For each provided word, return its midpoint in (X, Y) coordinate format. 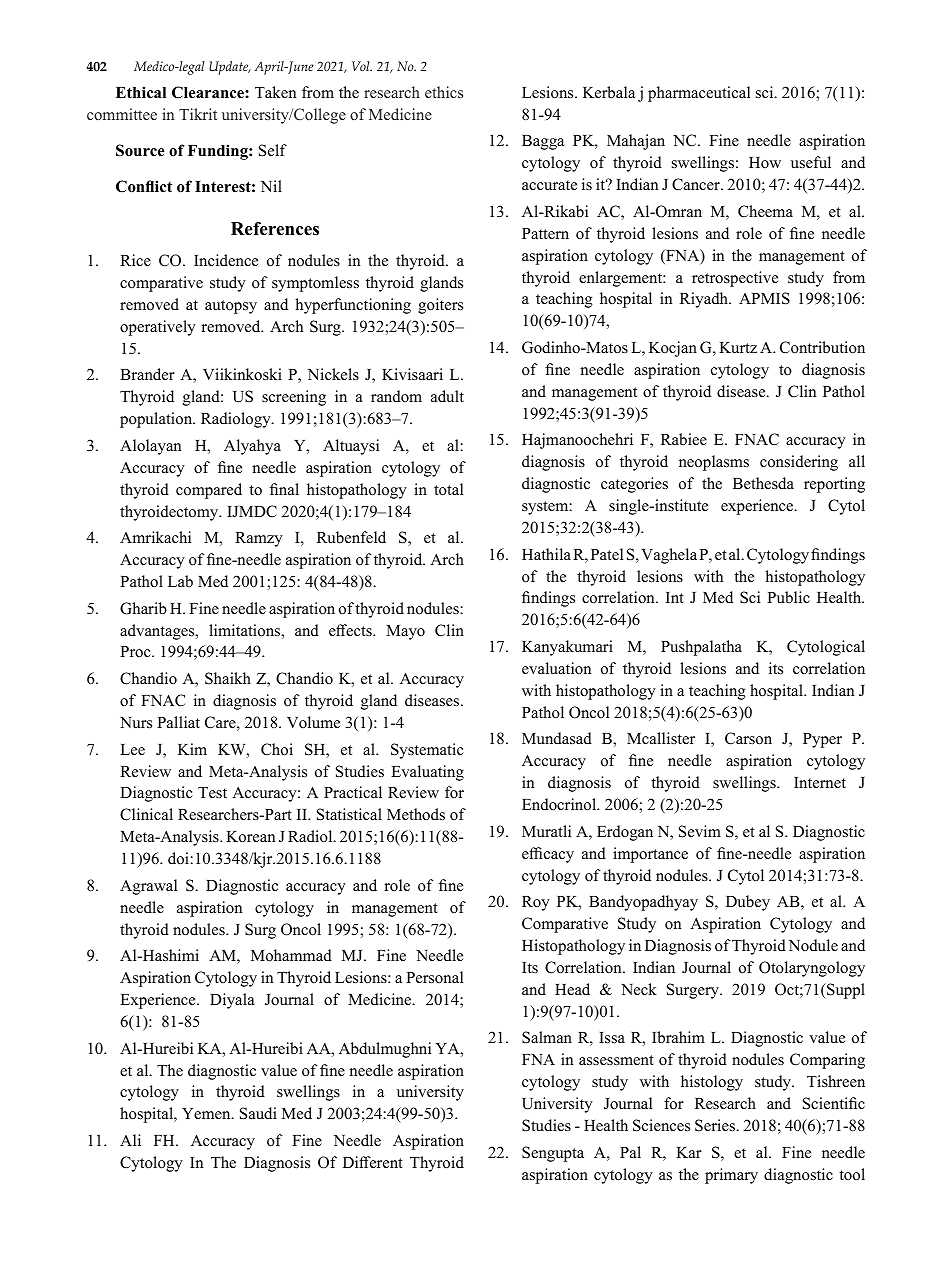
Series (716, 1125)
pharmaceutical (699, 94)
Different (373, 1162)
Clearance (209, 92)
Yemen (207, 1114)
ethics (444, 92)
